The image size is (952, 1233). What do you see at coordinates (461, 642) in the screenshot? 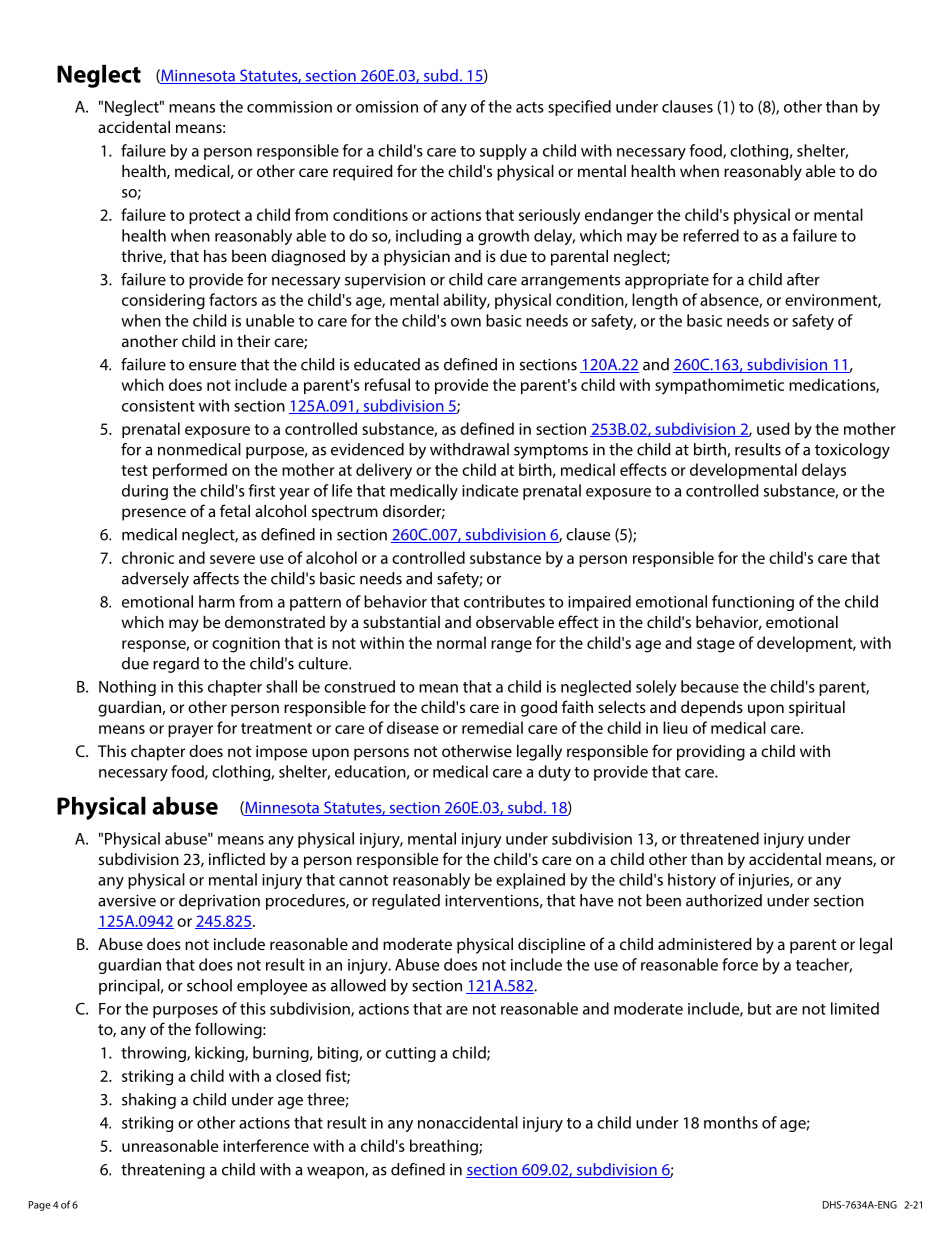
I see `normal` at bounding box center [461, 642].
